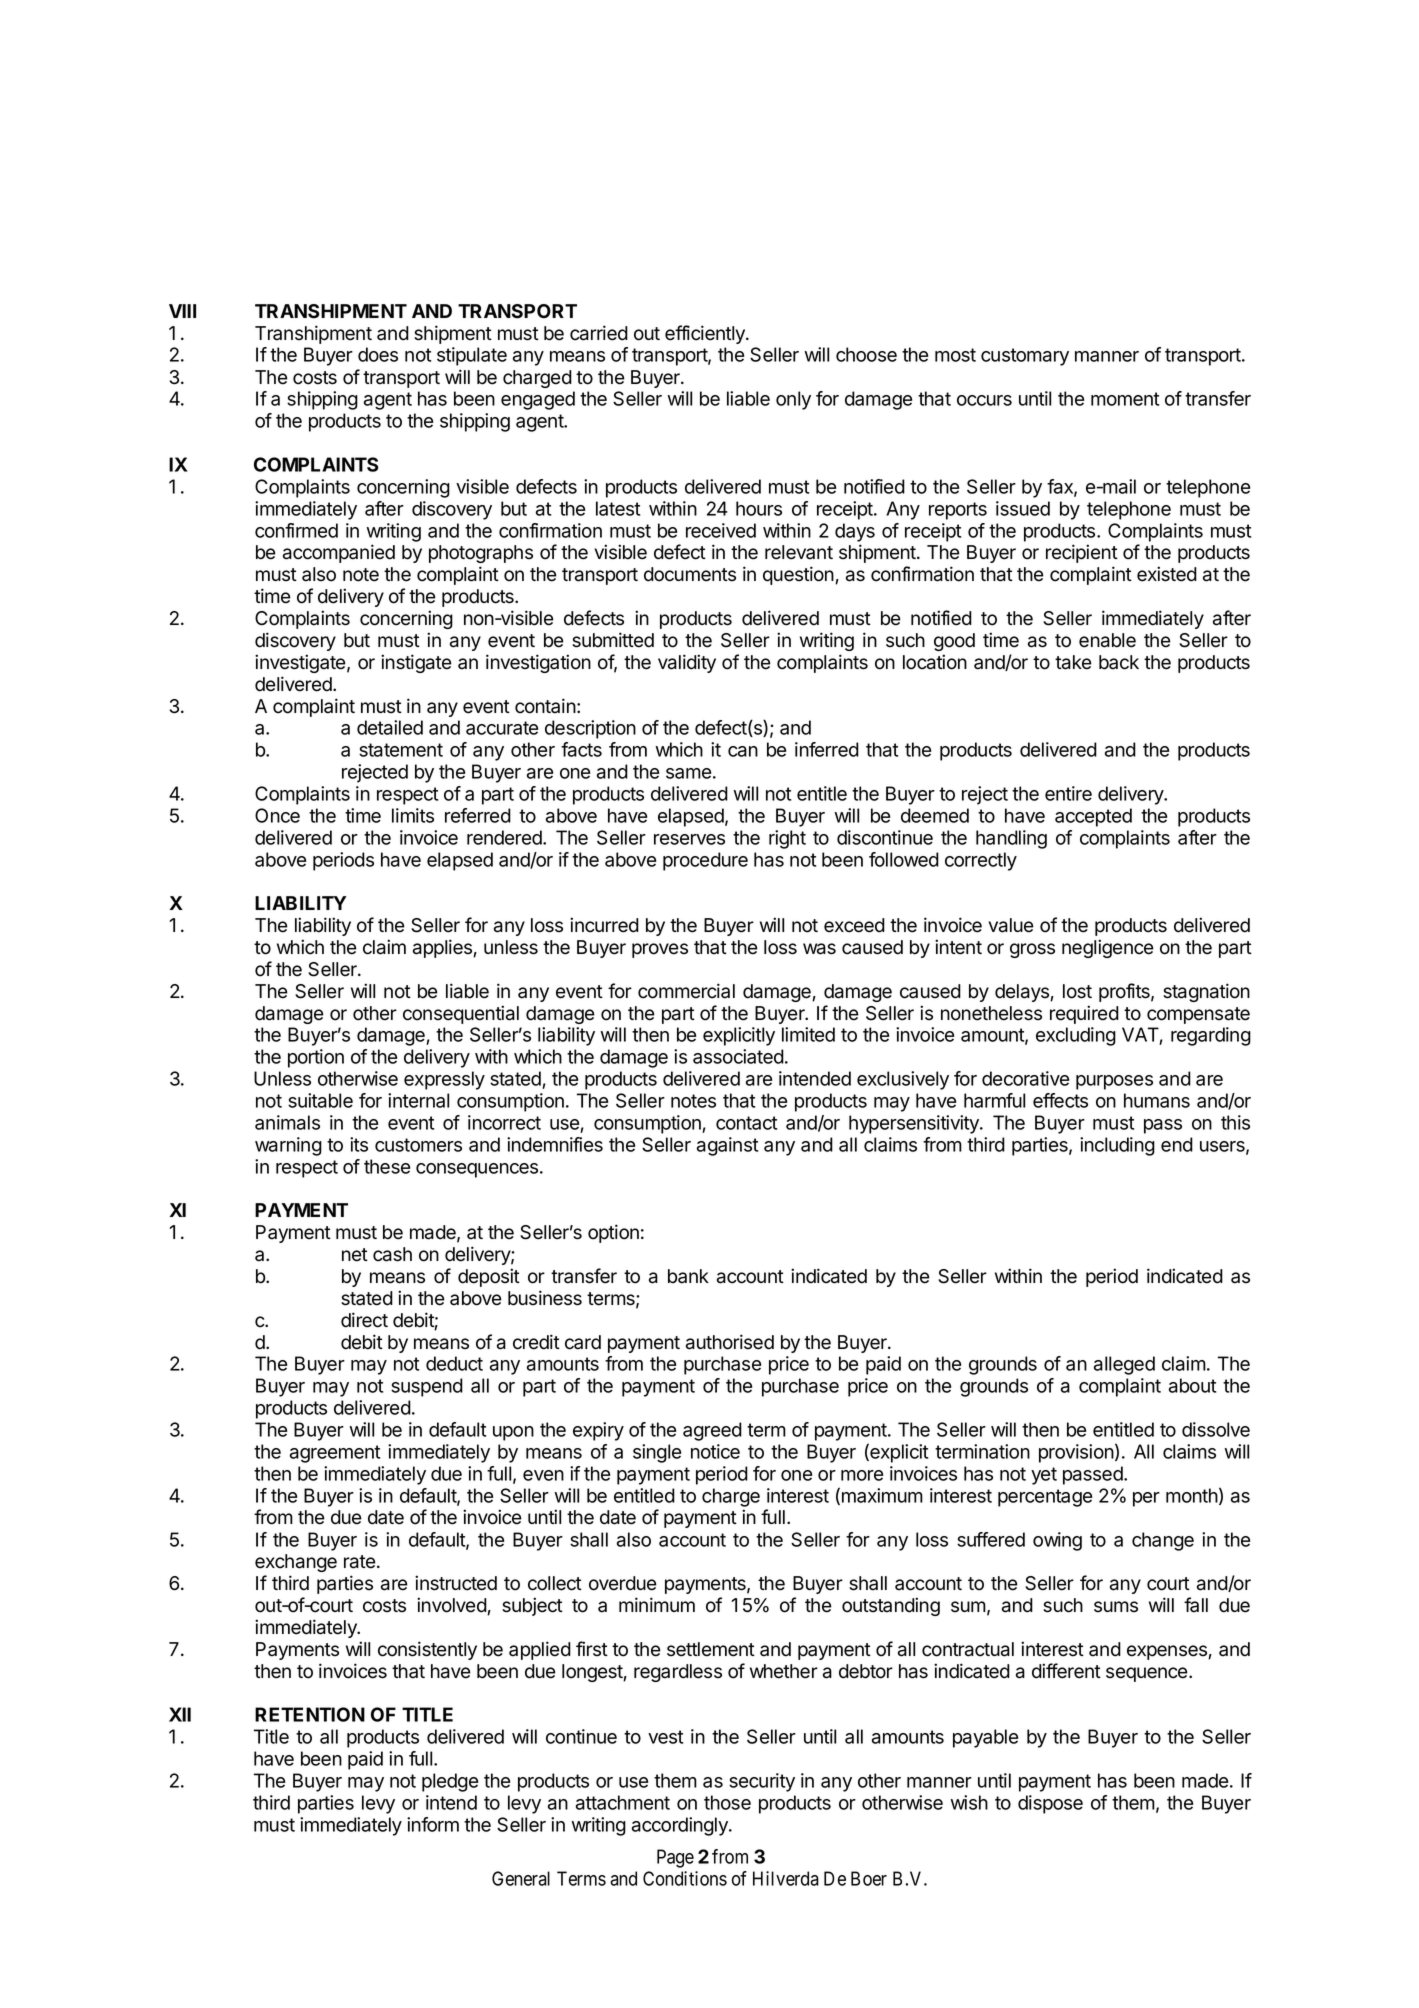 The width and height of the image is (1419, 2008). Describe the element at coordinates (433, 1824) in the image. I see `inform` at that location.
